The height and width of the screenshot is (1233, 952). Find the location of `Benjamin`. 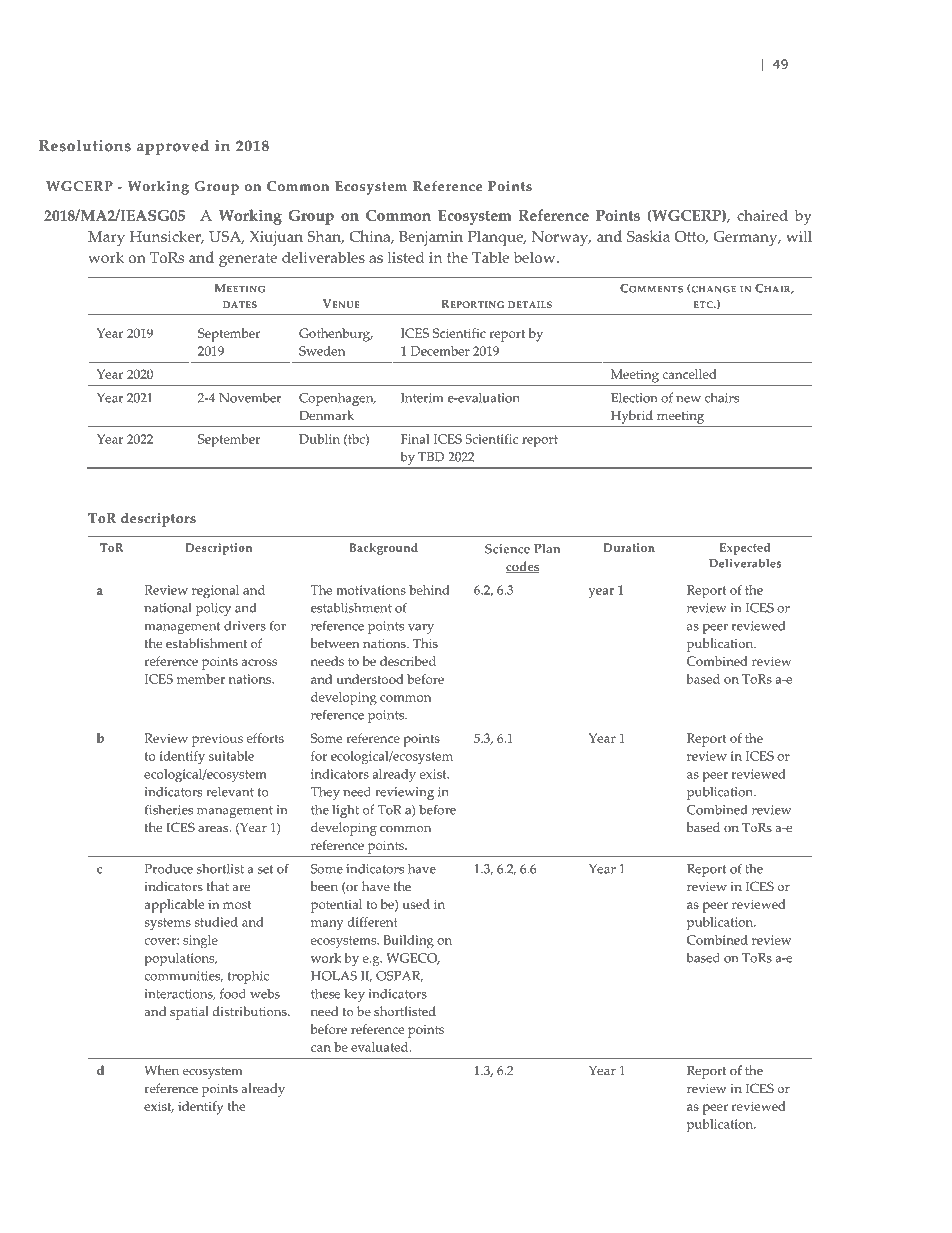

Benjamin is located at coordinates (431, 238).
